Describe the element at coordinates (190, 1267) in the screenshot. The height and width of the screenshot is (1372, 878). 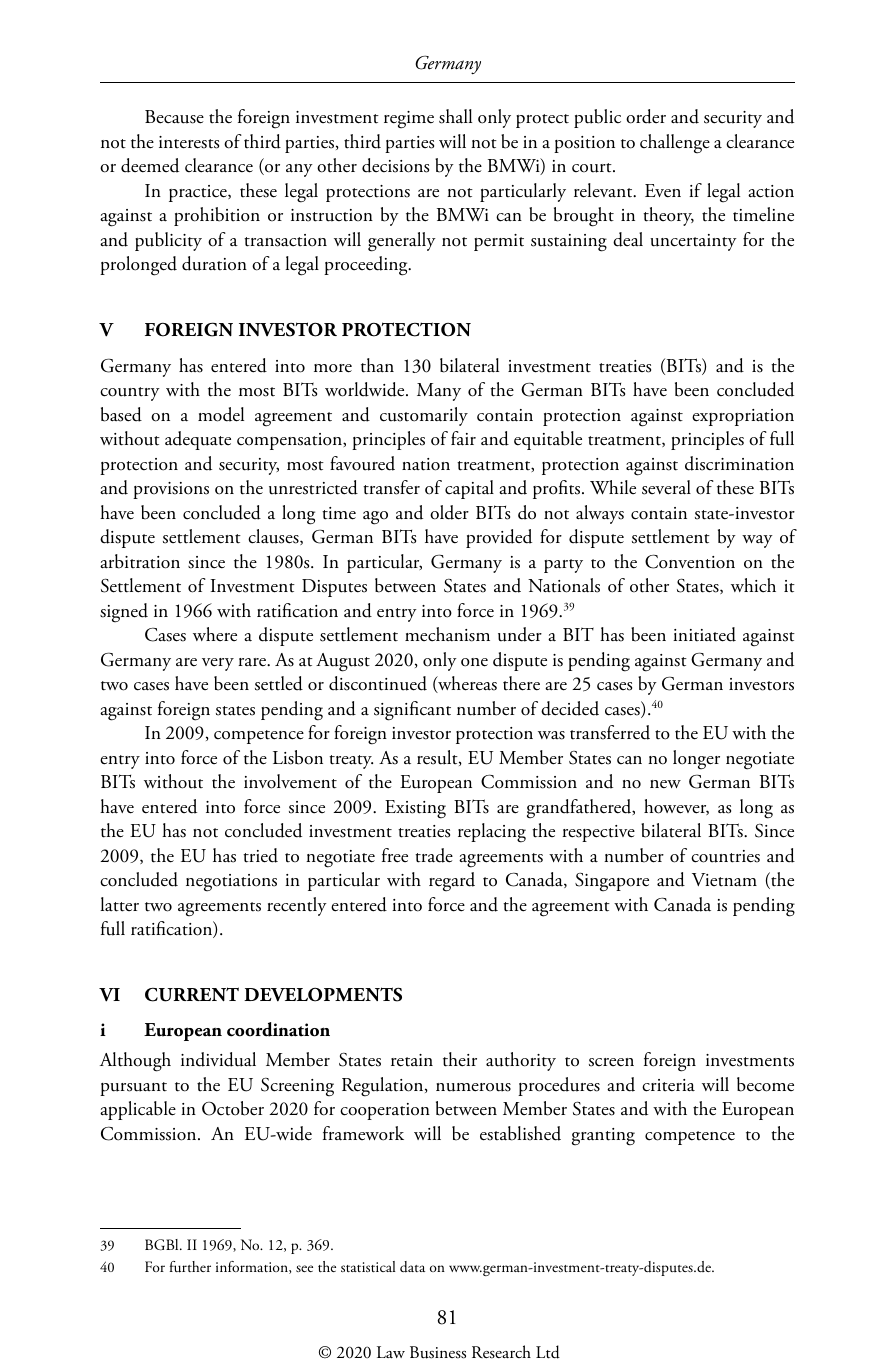
I see `further` at that location.
